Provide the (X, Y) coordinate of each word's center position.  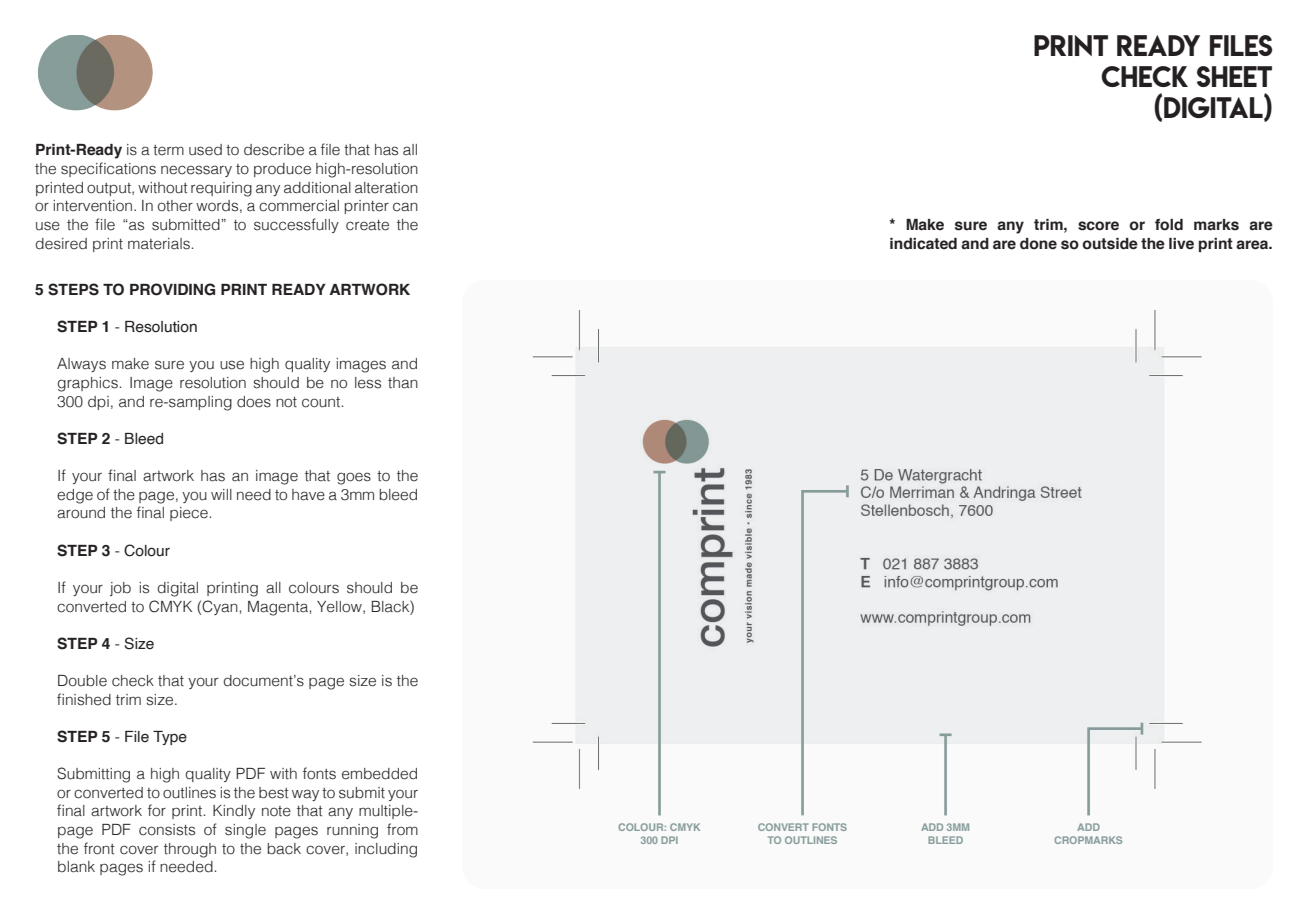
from (402, 829)
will (221, 494)
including (386, 850)
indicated (923, 244)
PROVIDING (172, 289)
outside (1110, 244)
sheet (1234, 76)
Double (82, 681)
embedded (379, 774)
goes (354, 478)
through (190, 850)
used (205, 150)
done (1038, 244)
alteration (386, 188)
